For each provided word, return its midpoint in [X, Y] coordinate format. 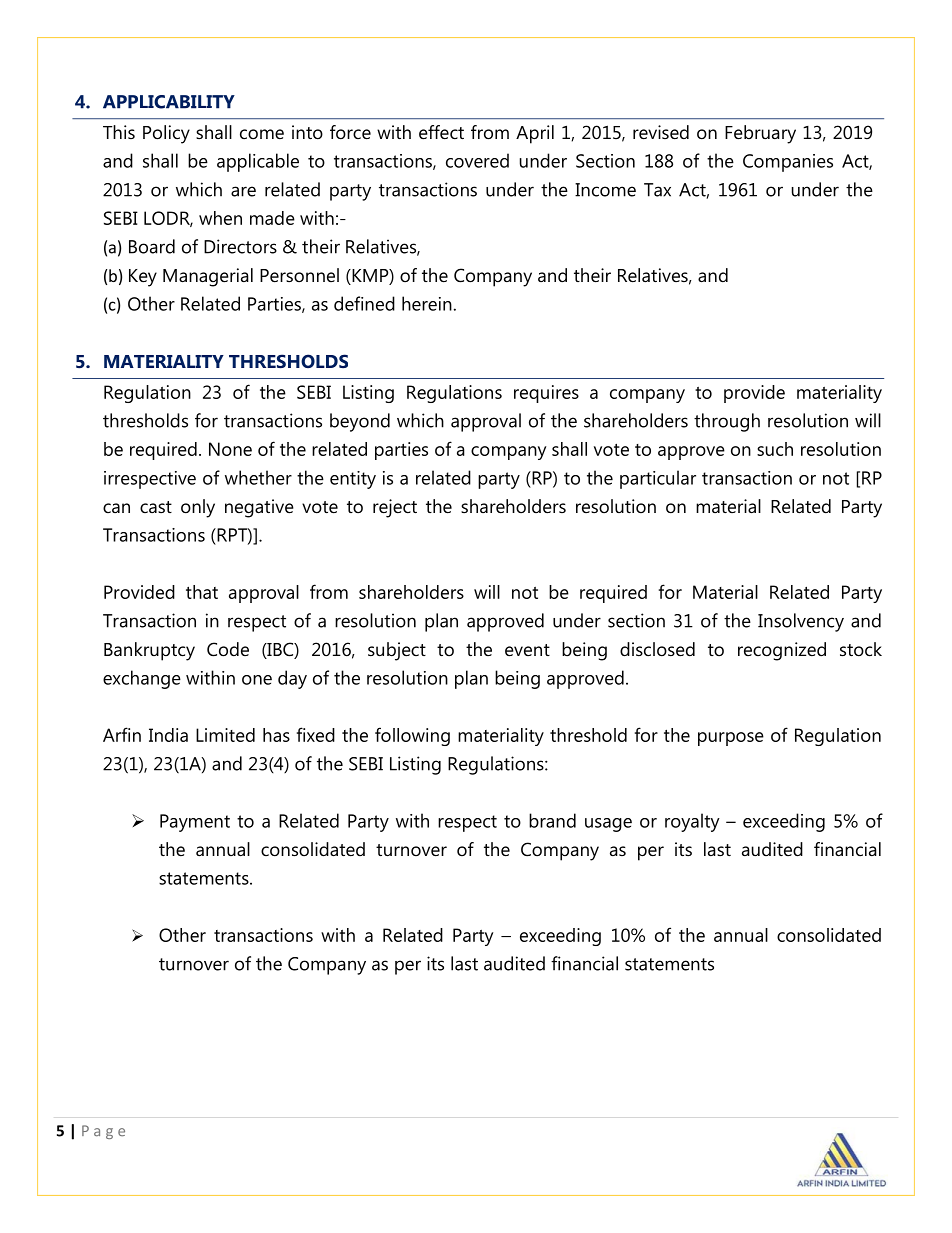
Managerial [208, 277]
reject [395, 508]
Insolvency [801, 622]
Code [228, 649]
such [775, 449]
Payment [195, 823]
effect [441, 132]
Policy [166, 134]
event [527, 650]
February [760, 134]
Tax [657, 190]
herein [427, 303]
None [230, 449]
